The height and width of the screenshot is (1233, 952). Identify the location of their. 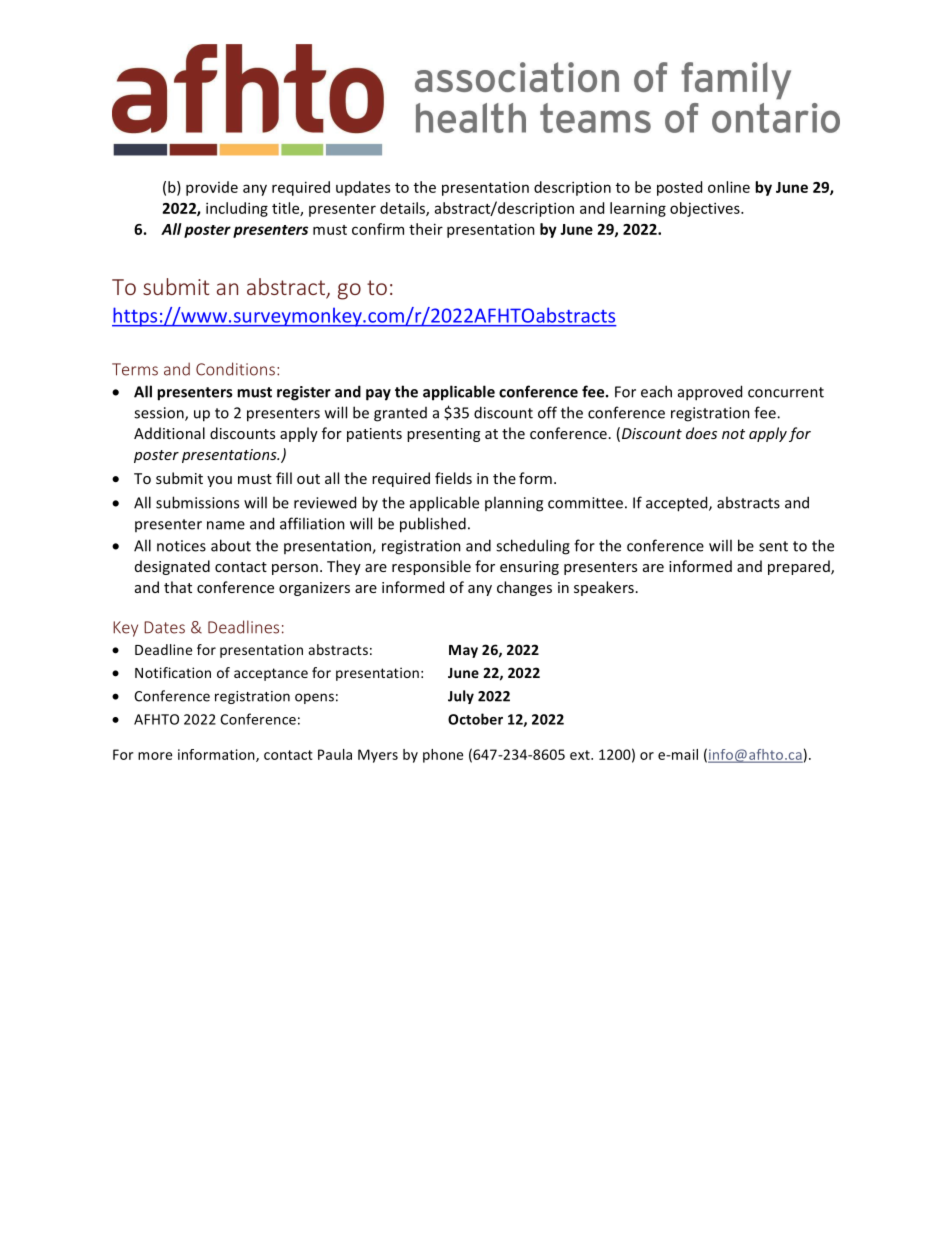
(426, 229).
